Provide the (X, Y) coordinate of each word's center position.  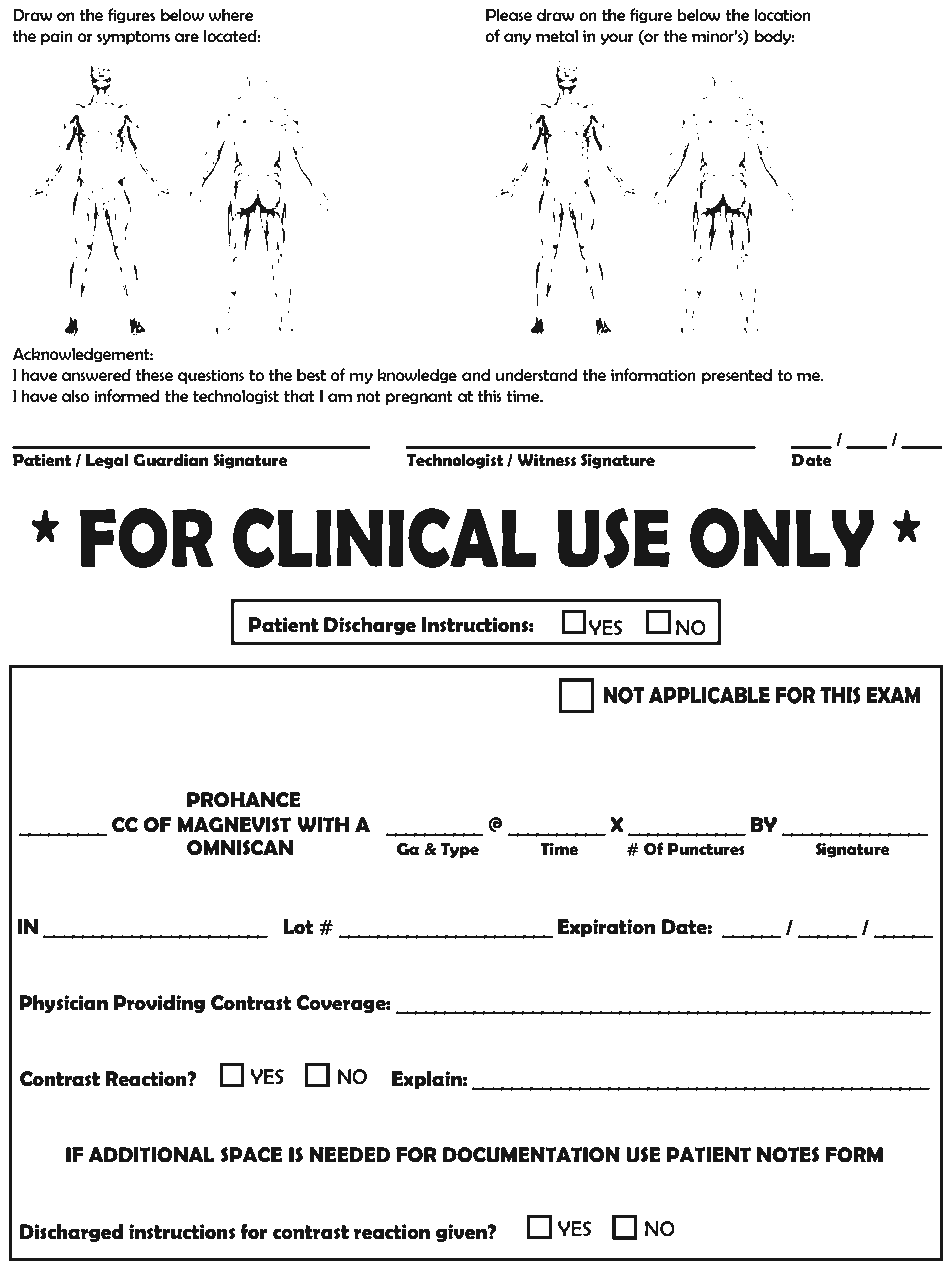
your (617, 39)
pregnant (419, 397)
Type (460, 850)
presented (737, 376)
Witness (546, 460)
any (517, 39)
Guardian (170, 460)
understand (536, 375)
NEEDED (350, 1154)
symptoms (133, 38)
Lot (298, 927)
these (154, 375)
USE (643, 1155)
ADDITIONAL (151, 1155)
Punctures (706, 849)
